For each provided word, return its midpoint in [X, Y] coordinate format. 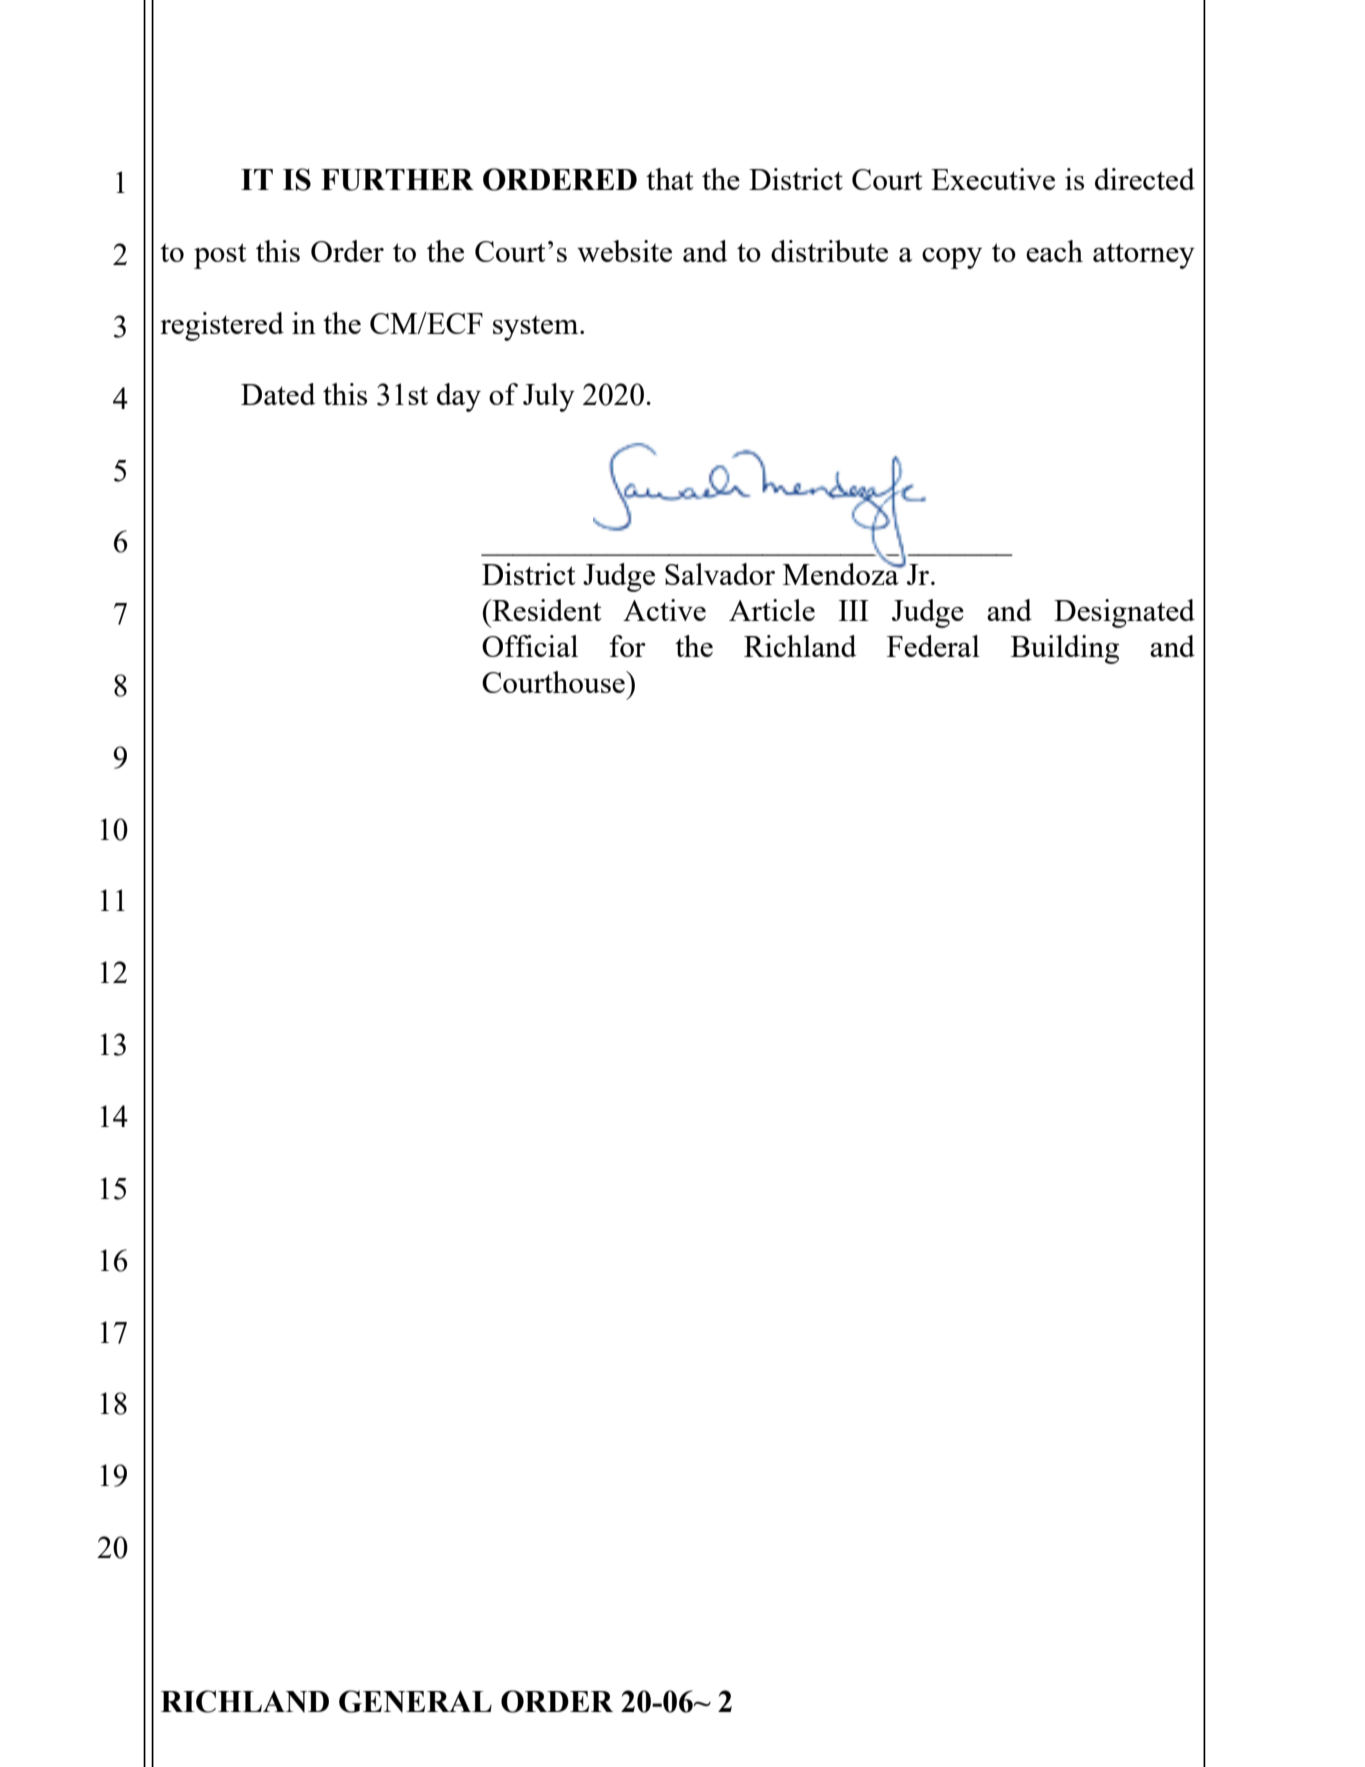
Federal [933, 646]
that [670, 179]
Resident [546, 610]
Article [772, 610]
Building [1065, 649]
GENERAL [415, 1701]
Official [530, 646]
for [627, 646]
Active [664, 610]
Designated [1124, 613]
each [1054, 251]
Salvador [720, 574]
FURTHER [397, 180]
